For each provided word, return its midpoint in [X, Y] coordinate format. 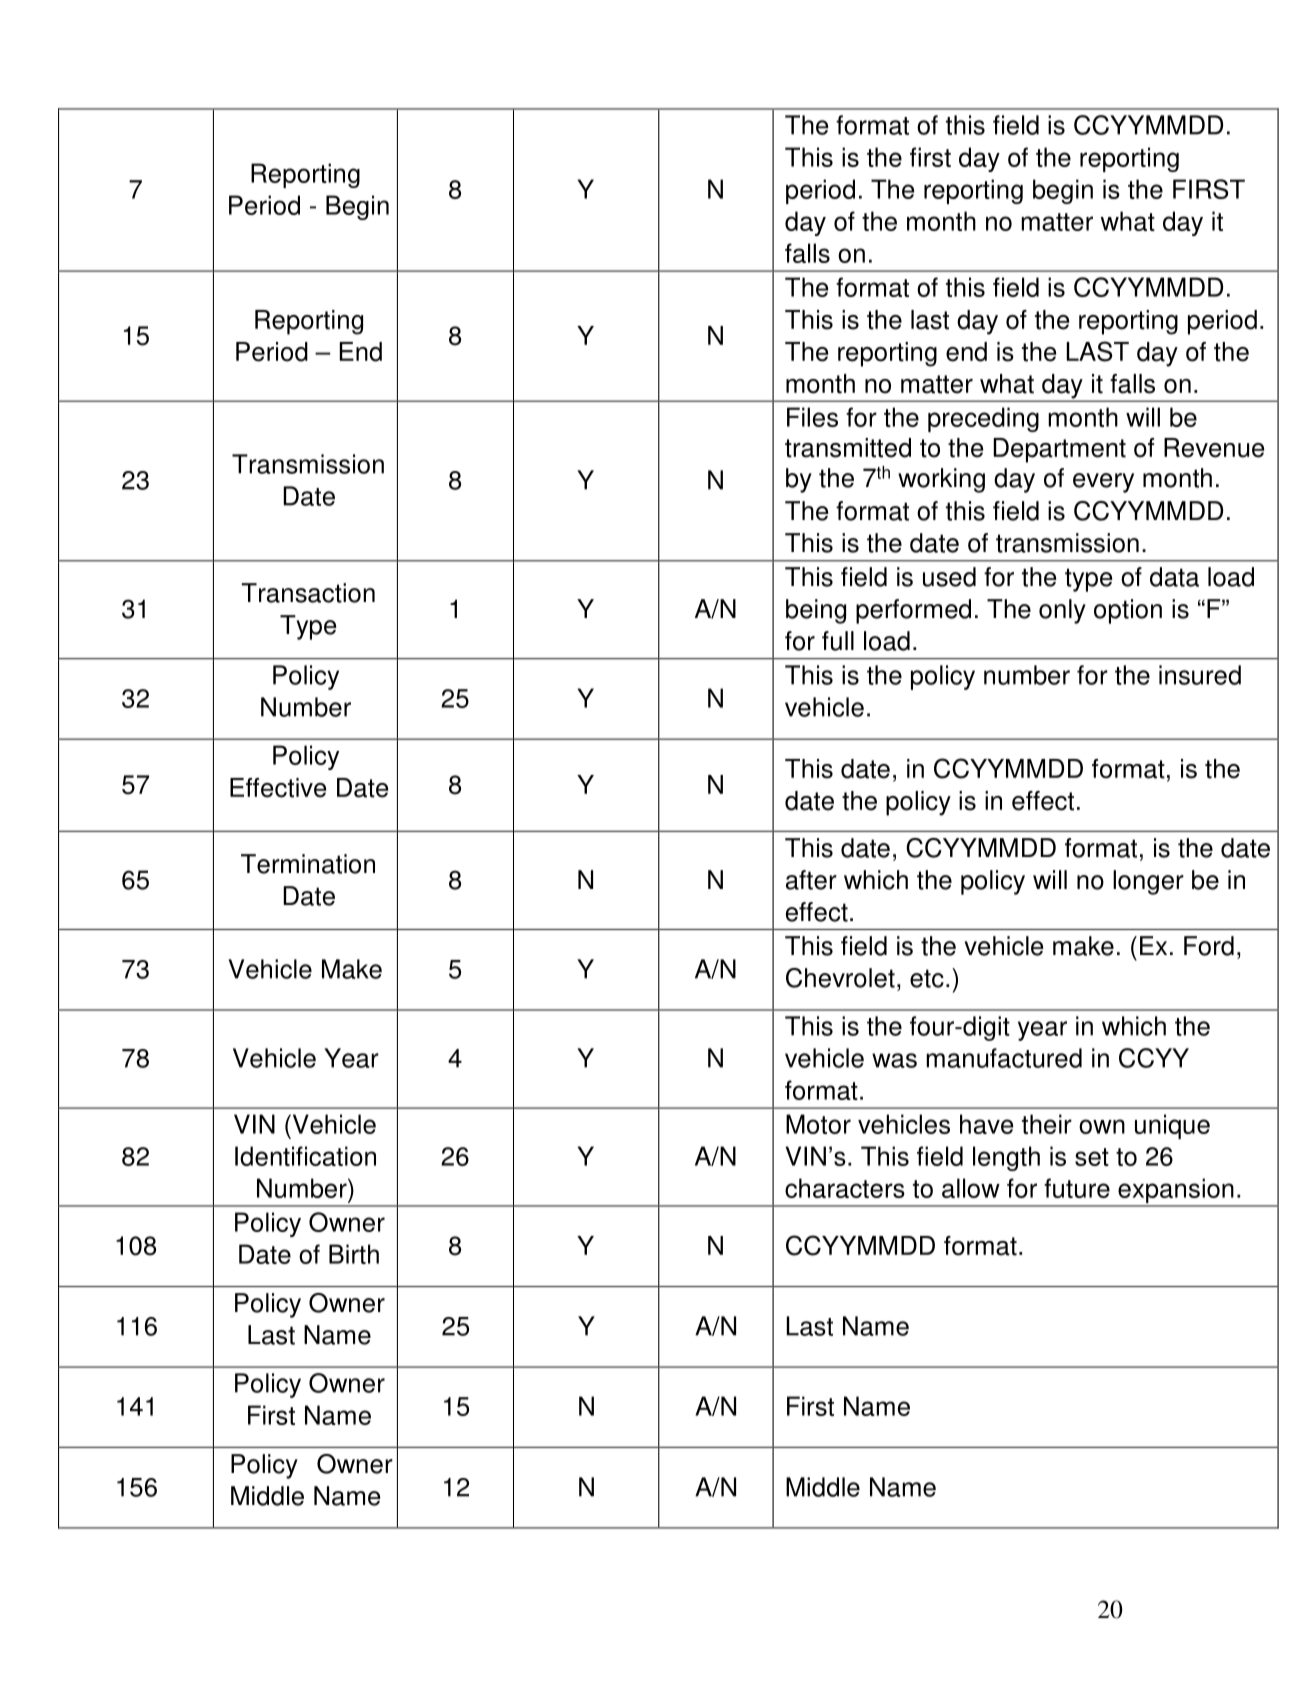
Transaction [308, 593]
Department [1059, 450]
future [1077, 1188]
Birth [354, 1254]
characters [845, 1188]
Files [812, 417]
